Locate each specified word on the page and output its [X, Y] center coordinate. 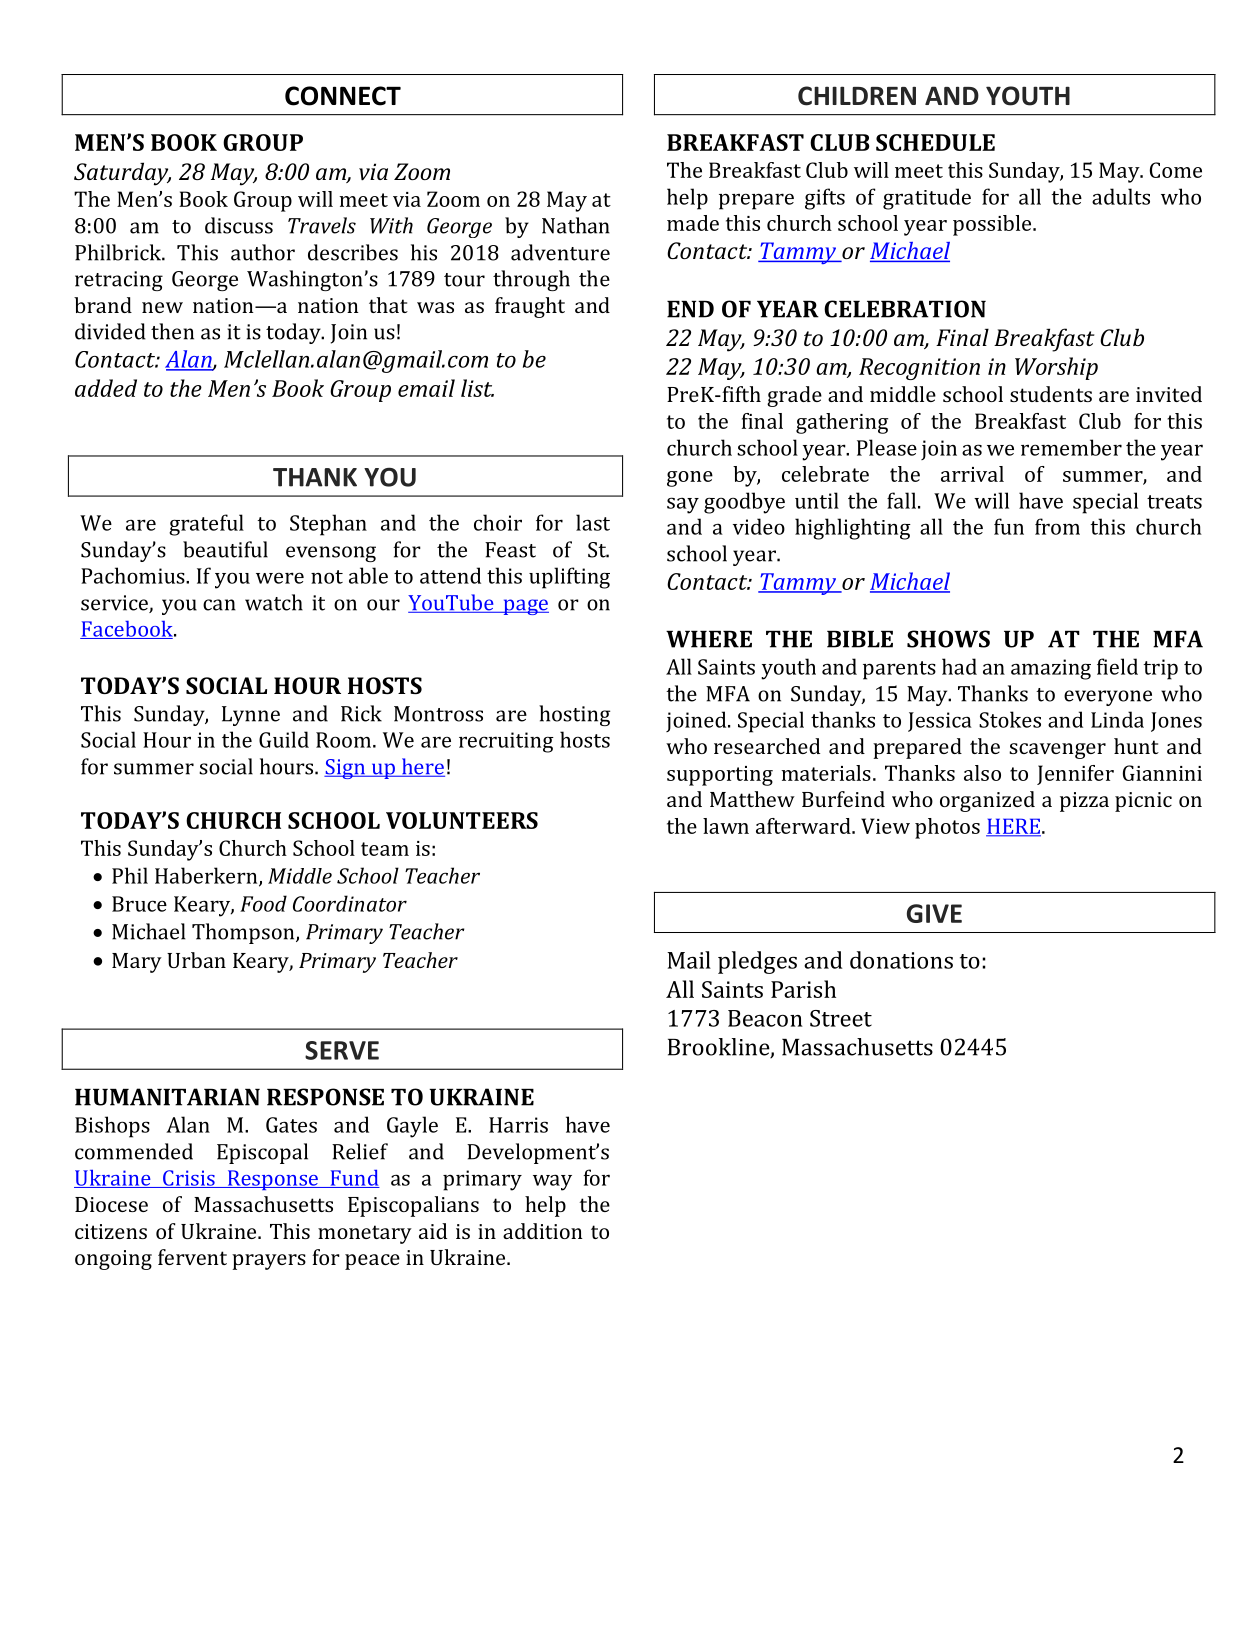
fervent [192, 1257]
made [693, 223]
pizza [1084, 802]
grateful [206, 525]
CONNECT [343, 96]
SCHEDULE [935, 142]
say [683, 505]
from [1057, 526]
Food [263, 903]
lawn [726, 826]
